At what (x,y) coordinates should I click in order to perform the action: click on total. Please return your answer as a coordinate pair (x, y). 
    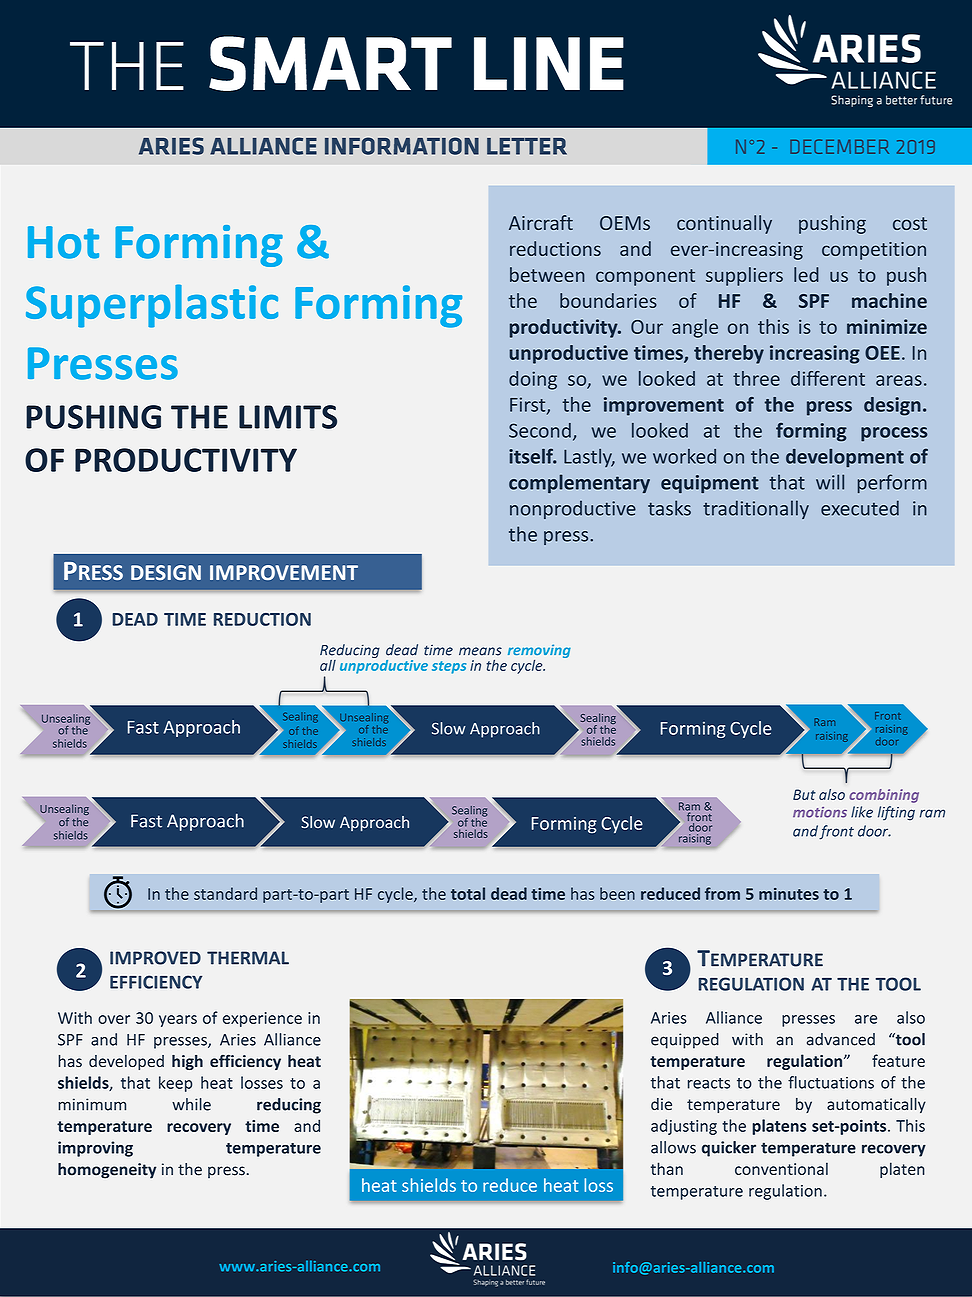
    Looking at the image, I should click on (468, 893).
